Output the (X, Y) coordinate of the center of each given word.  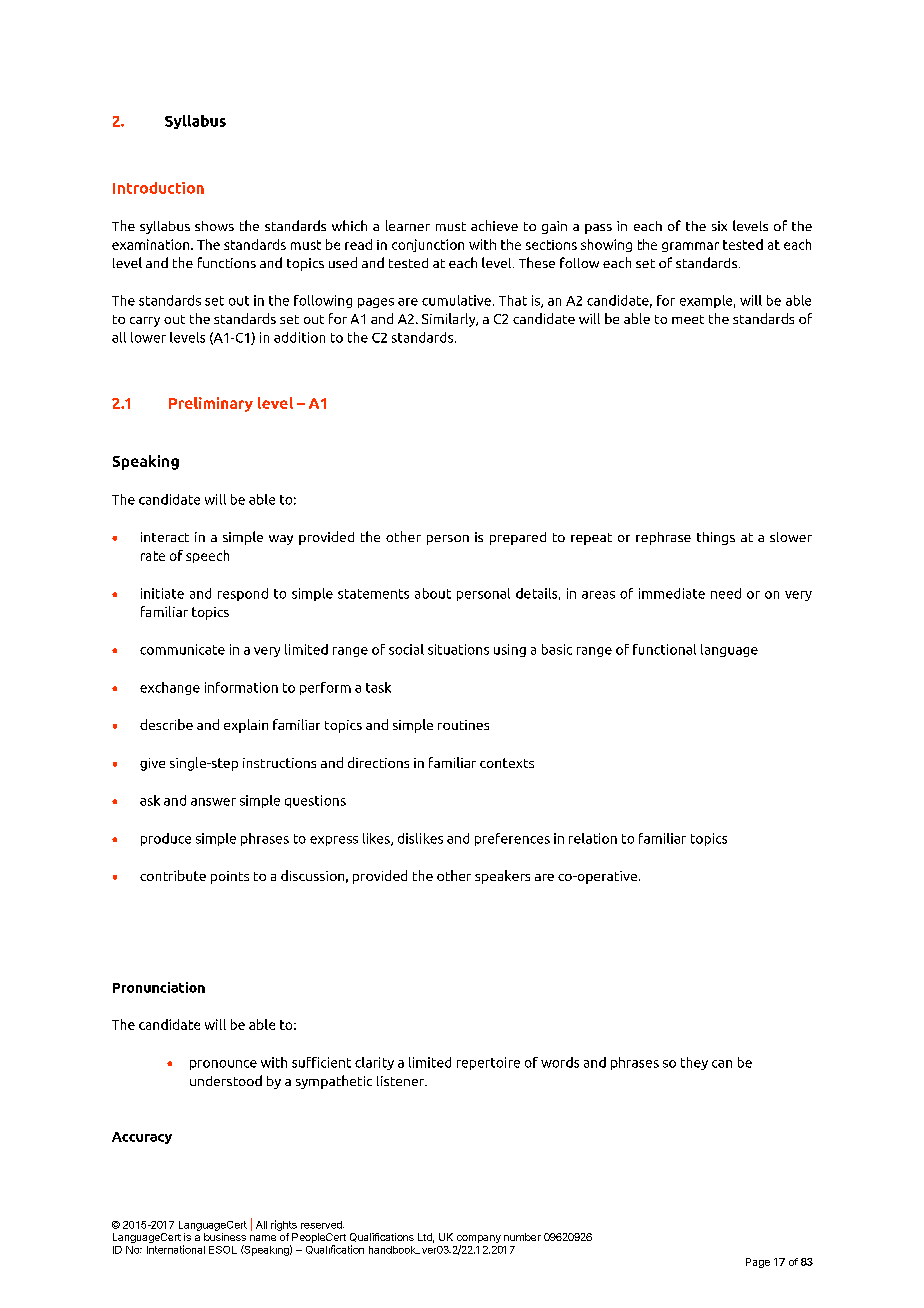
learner (408, 225)
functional (664, 649)
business (225, 1237)
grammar (690, 247)
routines (463, 725)
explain (246, 726)
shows (214, 226)
